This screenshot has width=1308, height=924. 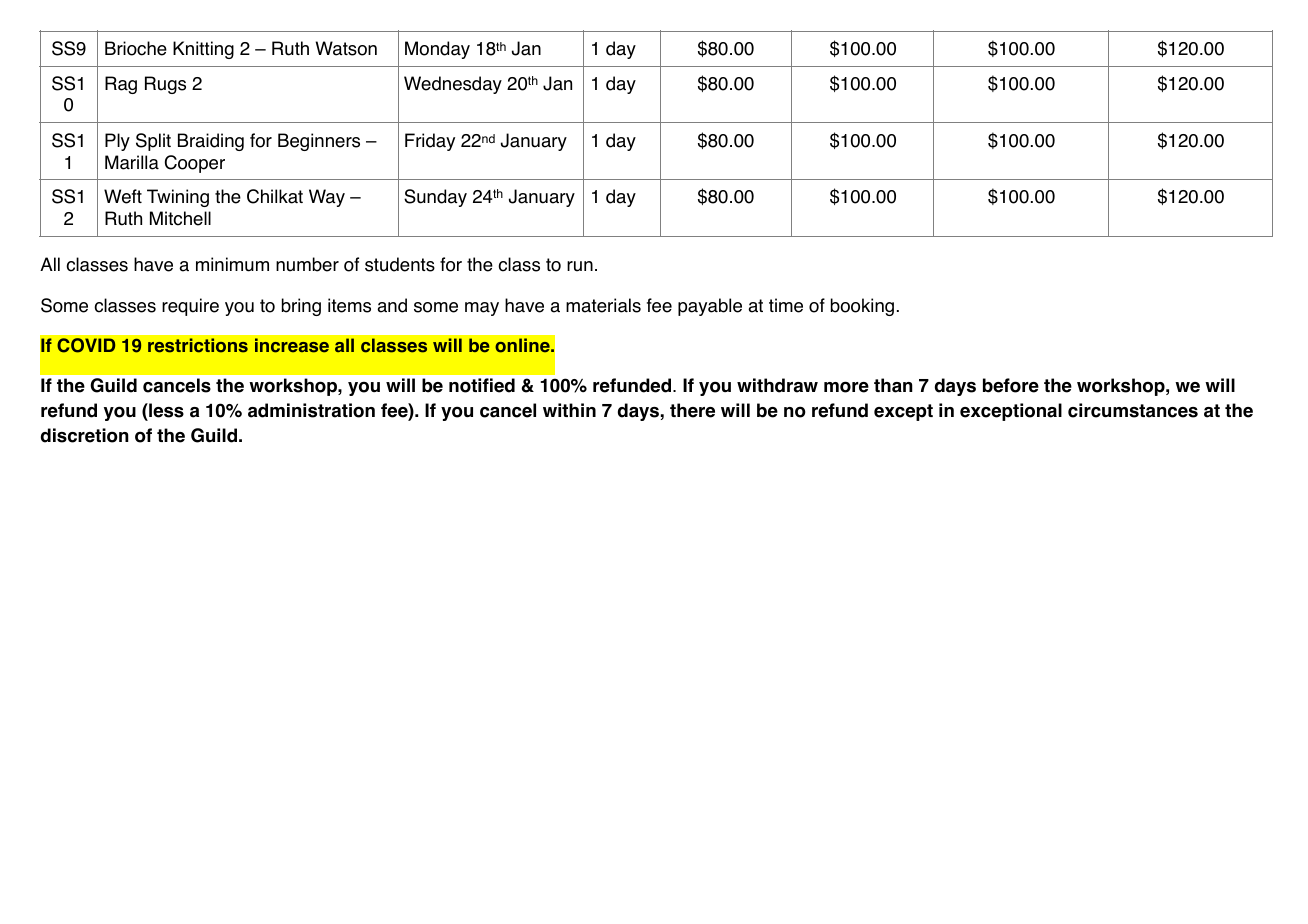 I want to click on Sunday, so click(x=435, y=198).
